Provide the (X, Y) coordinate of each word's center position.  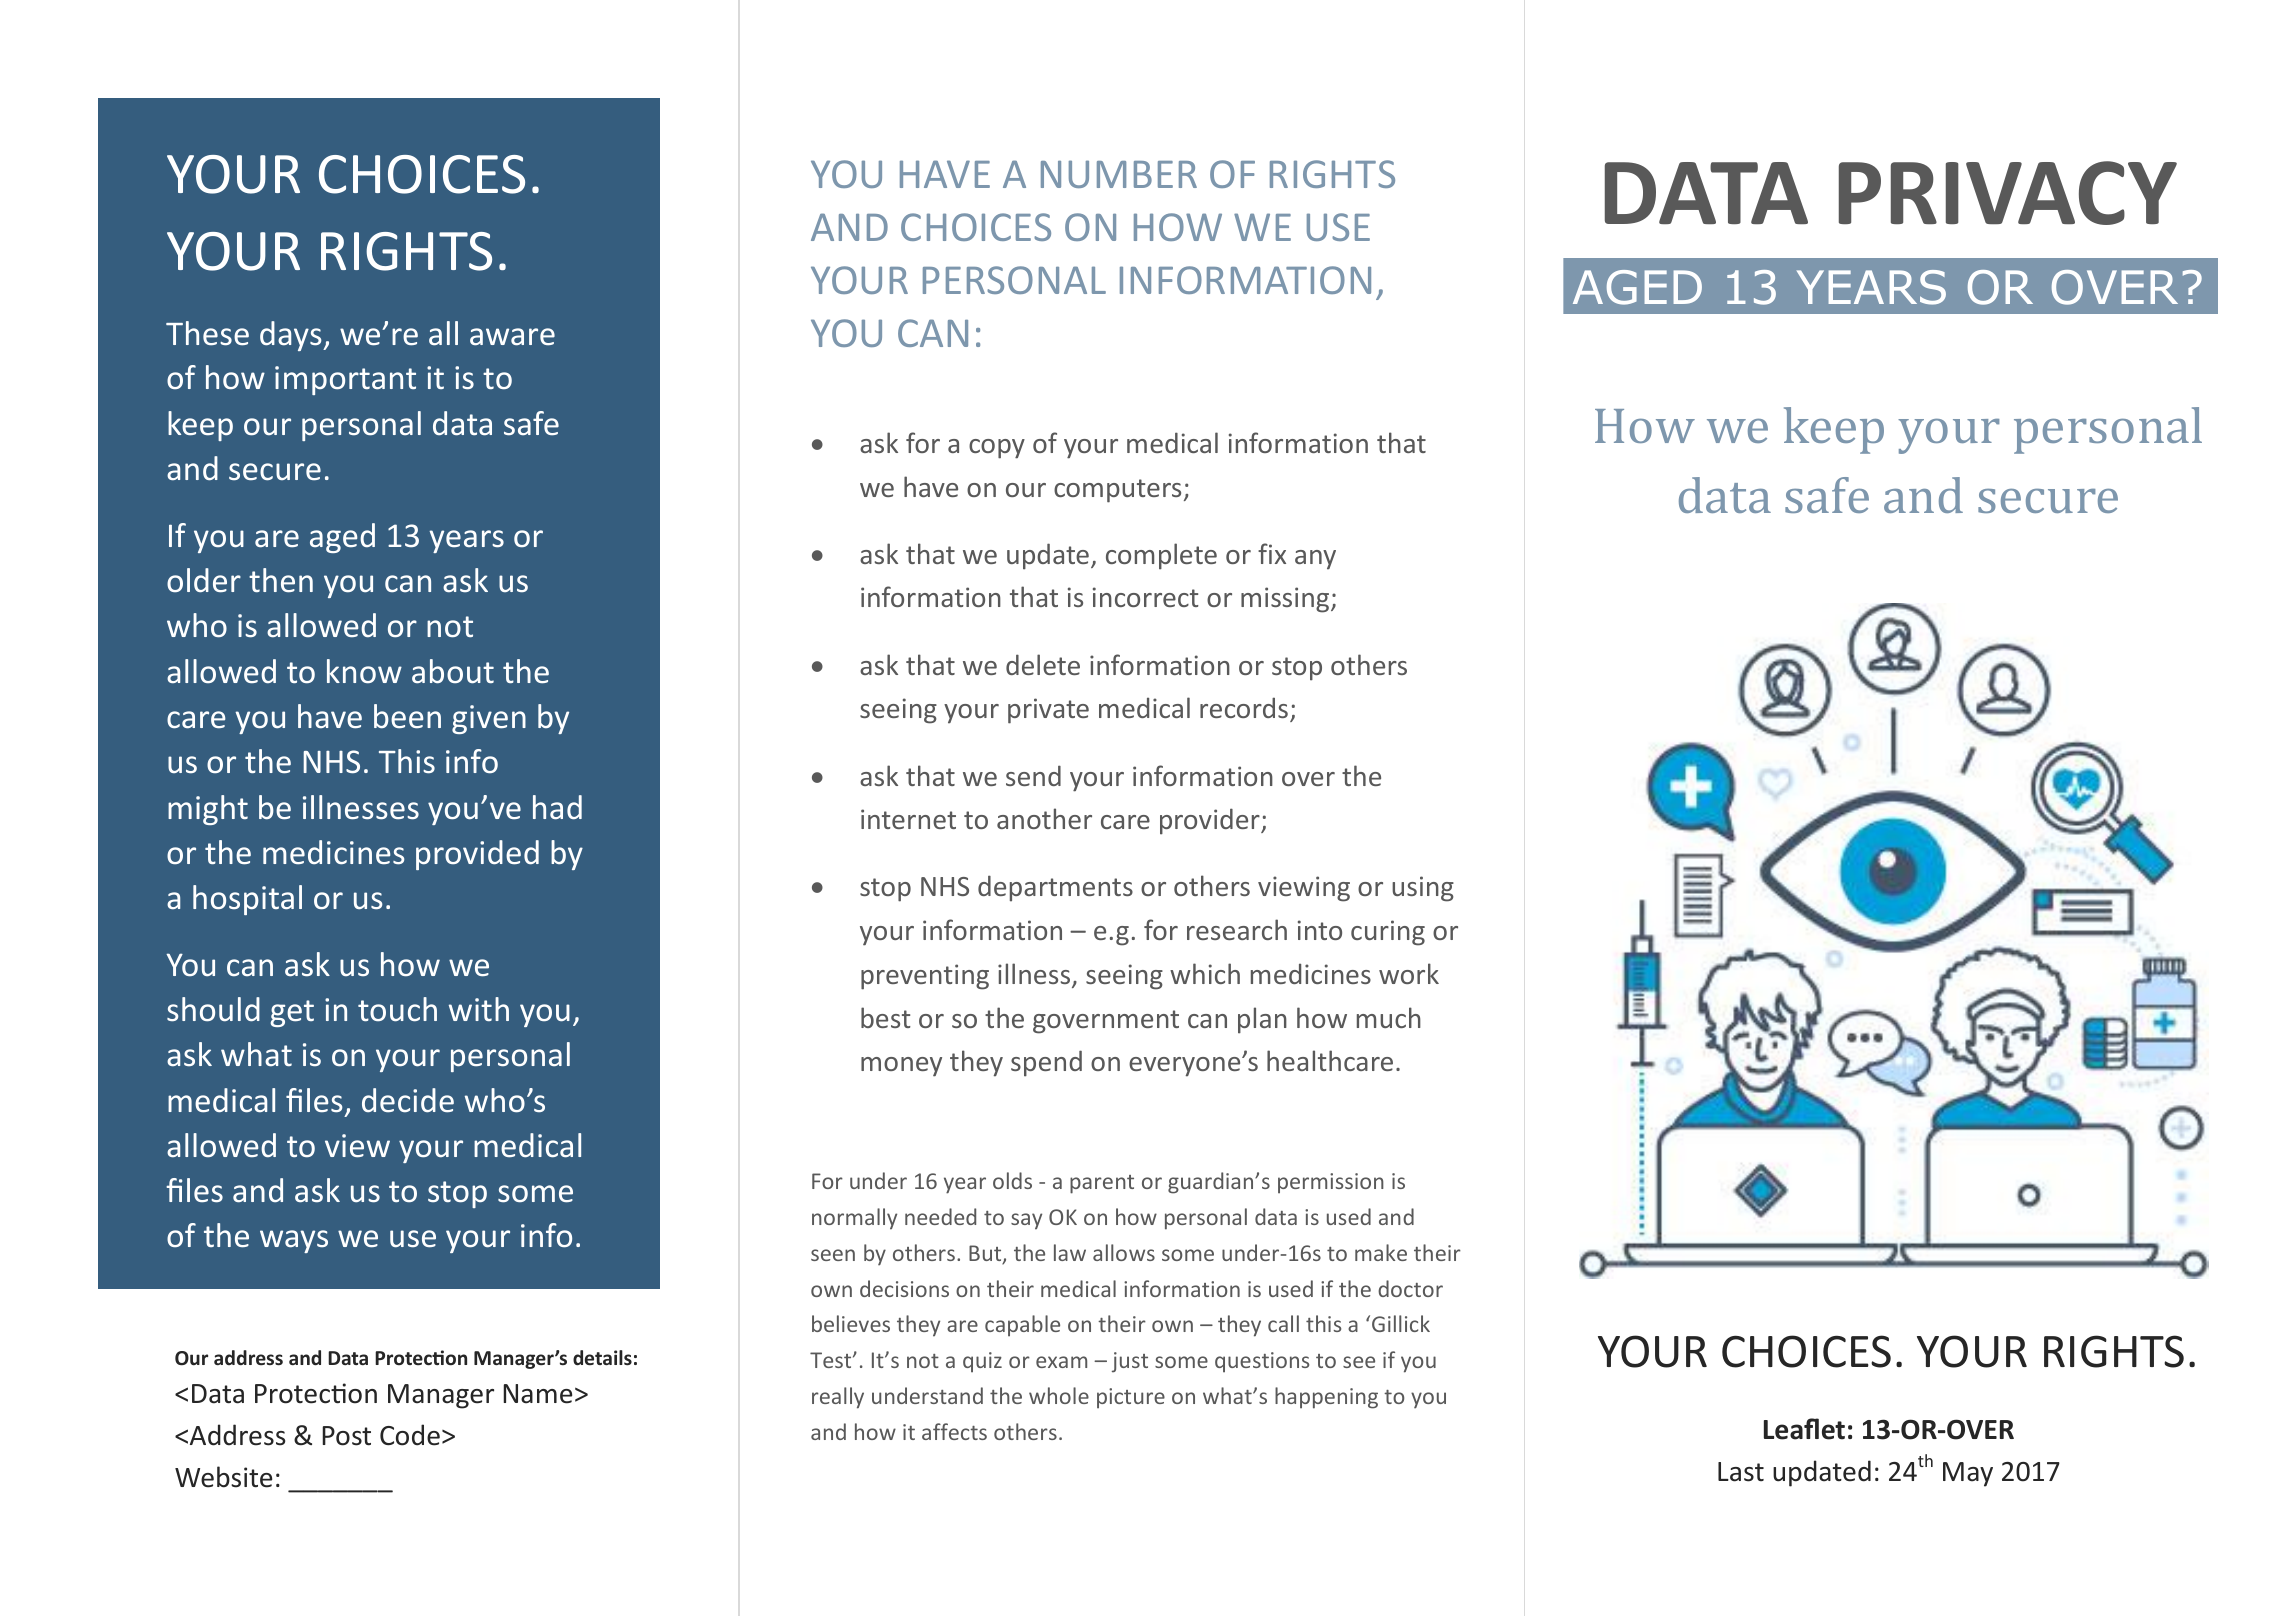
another (1044, 818)
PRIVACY (2008, 193)
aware (512, 337)
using (1423, 889)
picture (1131, 1398)
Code (410, 1435)
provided (477, 855)
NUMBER (1119, 174)
